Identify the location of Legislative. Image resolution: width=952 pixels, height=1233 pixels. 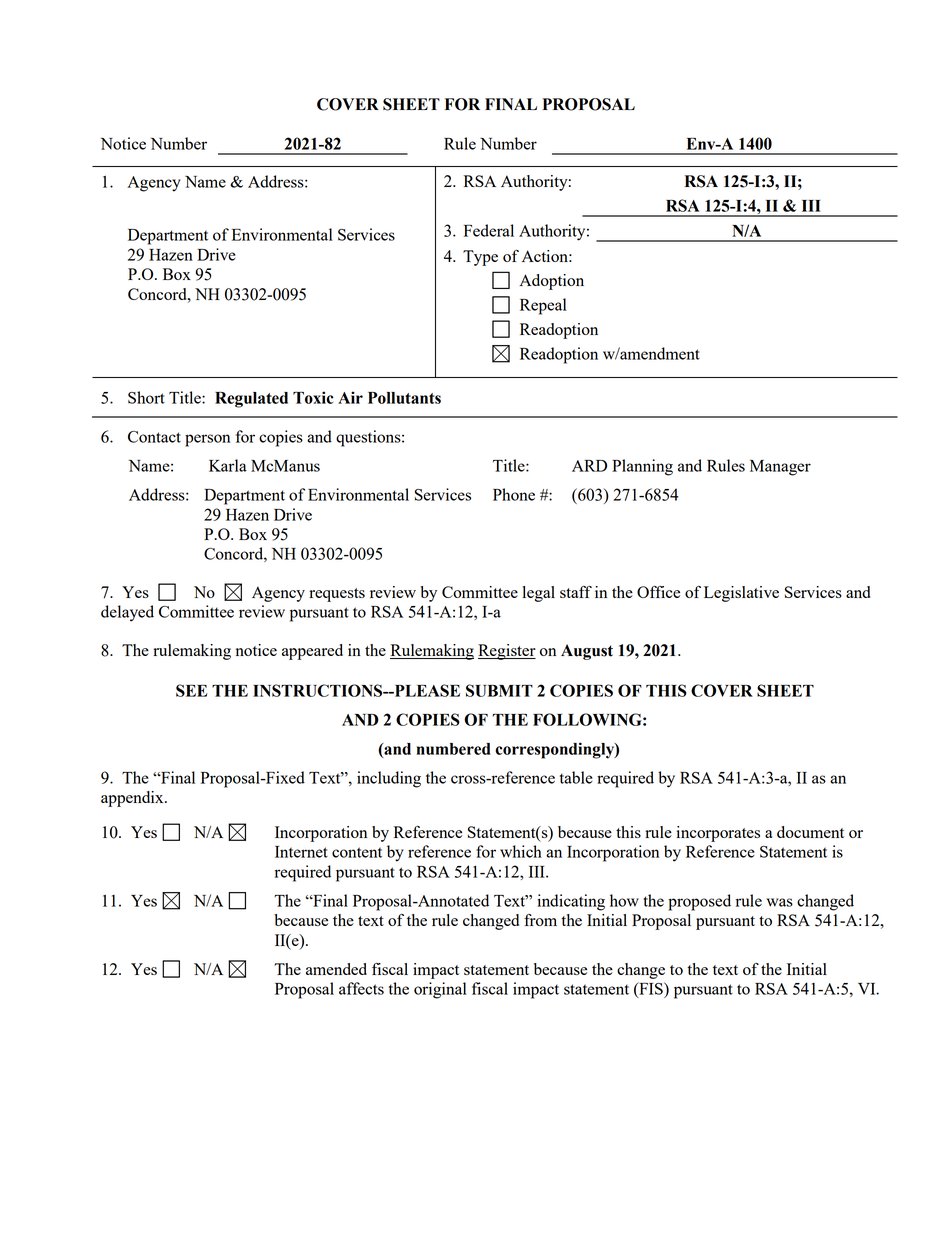
(741, 594).
